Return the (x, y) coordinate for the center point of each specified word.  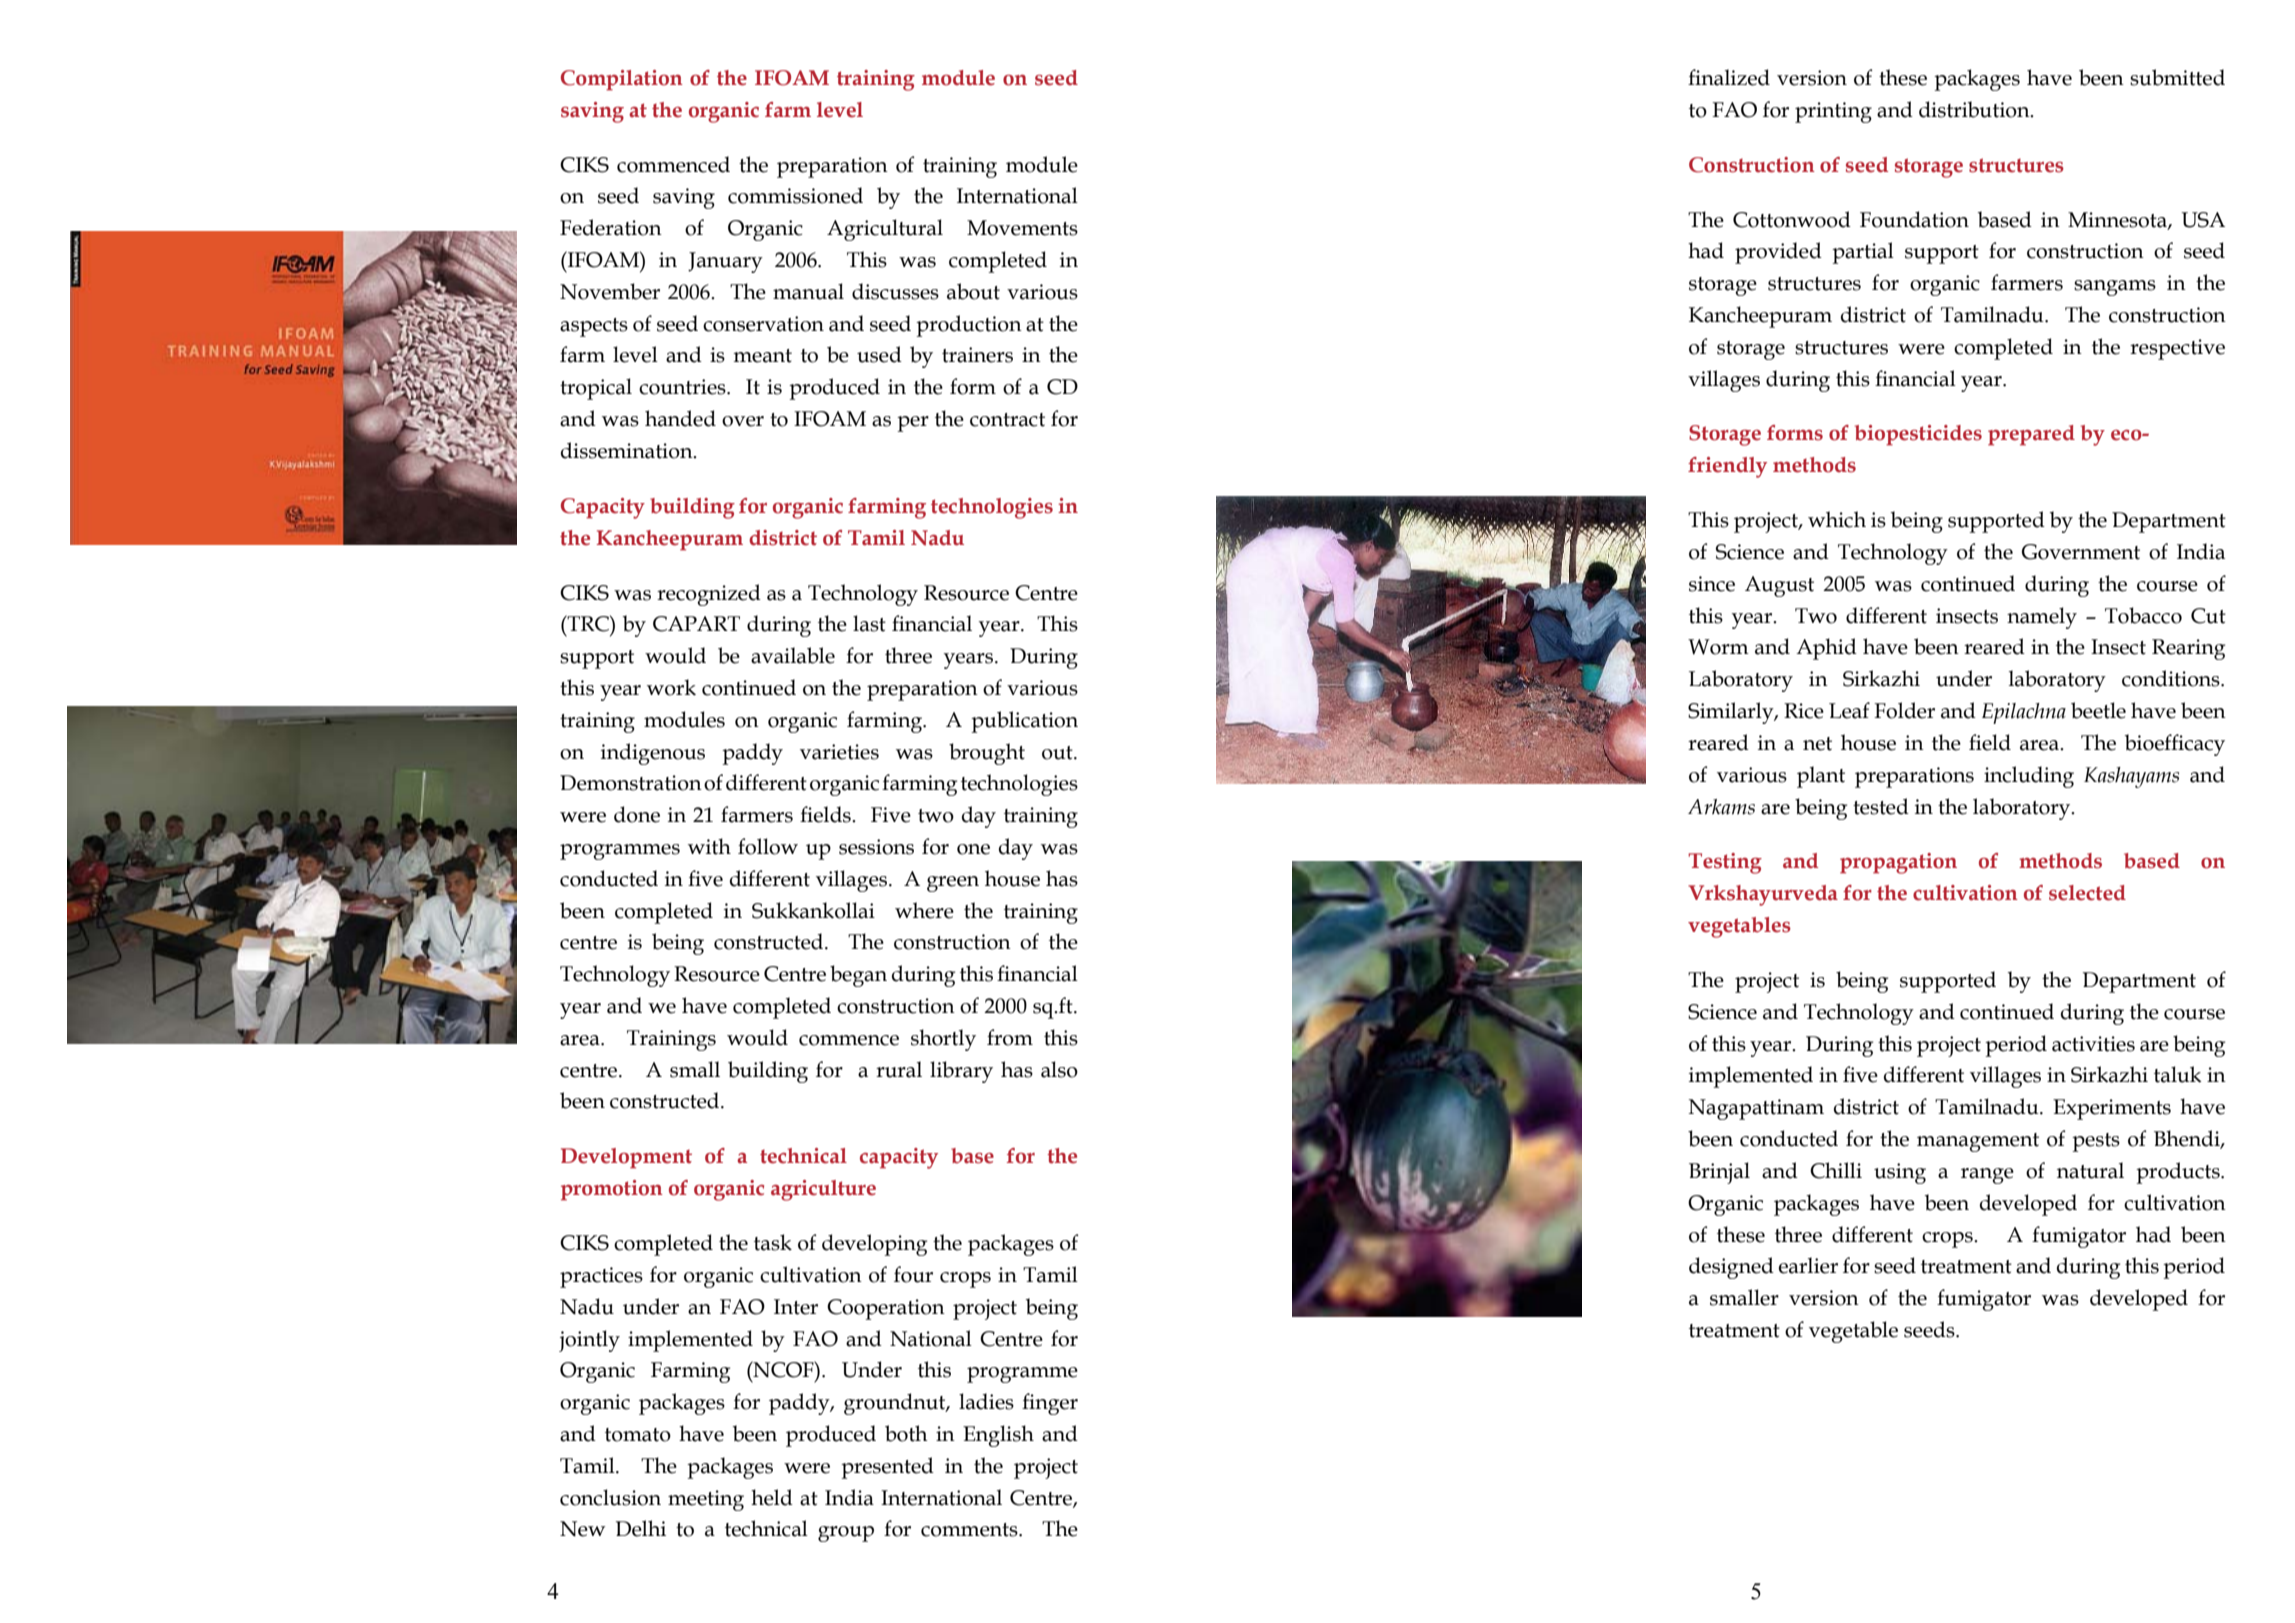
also (1059, 1069)
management (1978, 1142)
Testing (1725, 863)
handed (680, 418)
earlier (1808, 1265)
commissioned (795, 195)
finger (1050, 1404)
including (2029, 777)
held (772, 1497)
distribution (1975, 109)
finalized (1729, 77)
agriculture (823, 1190)
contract (1007, 420)
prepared (2031, 435)
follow (768, 846)
